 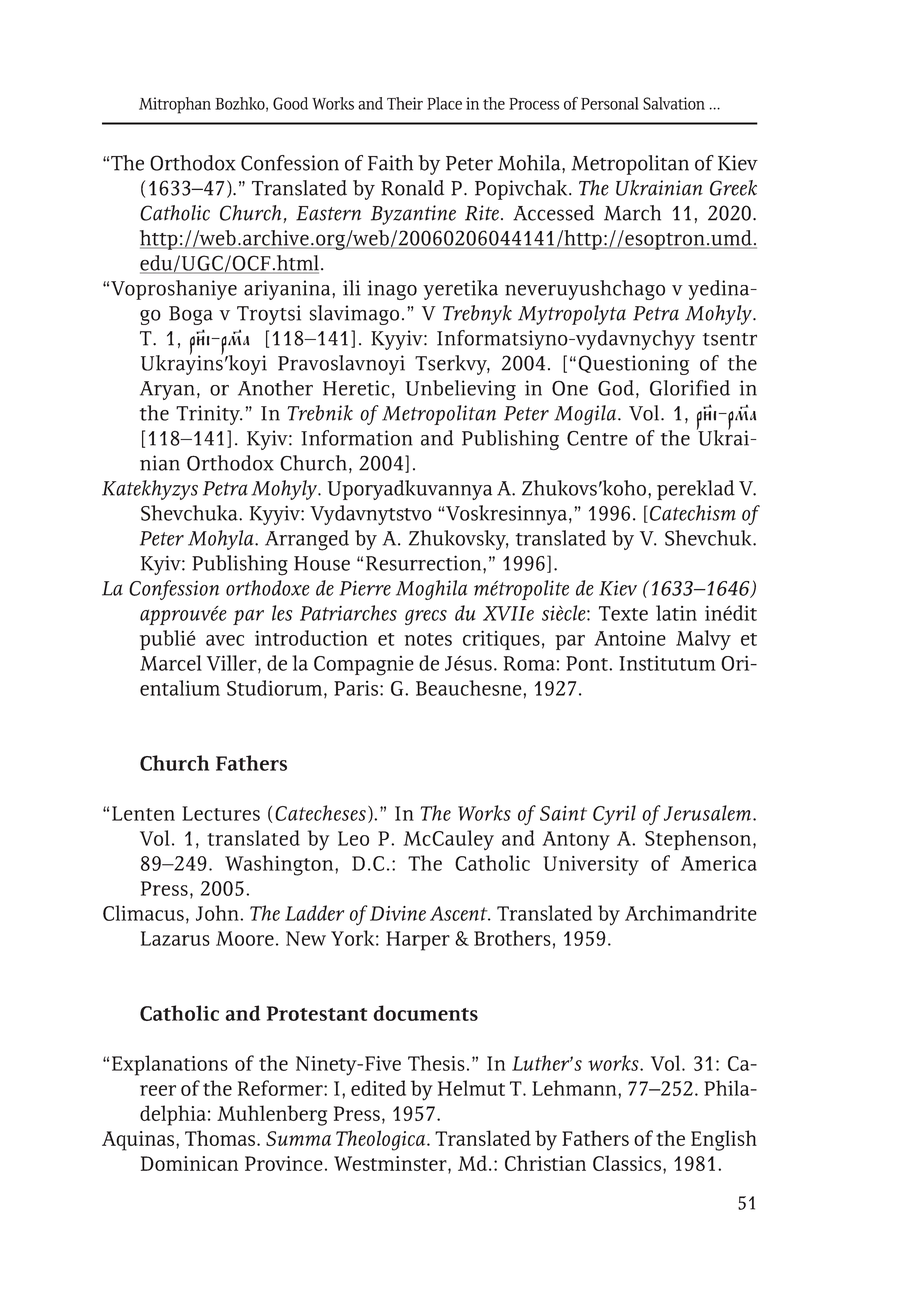 What do you see at coordinates (674, 103) in the screenshot?
I see `Salvation` at bounding box center [674, 103].
